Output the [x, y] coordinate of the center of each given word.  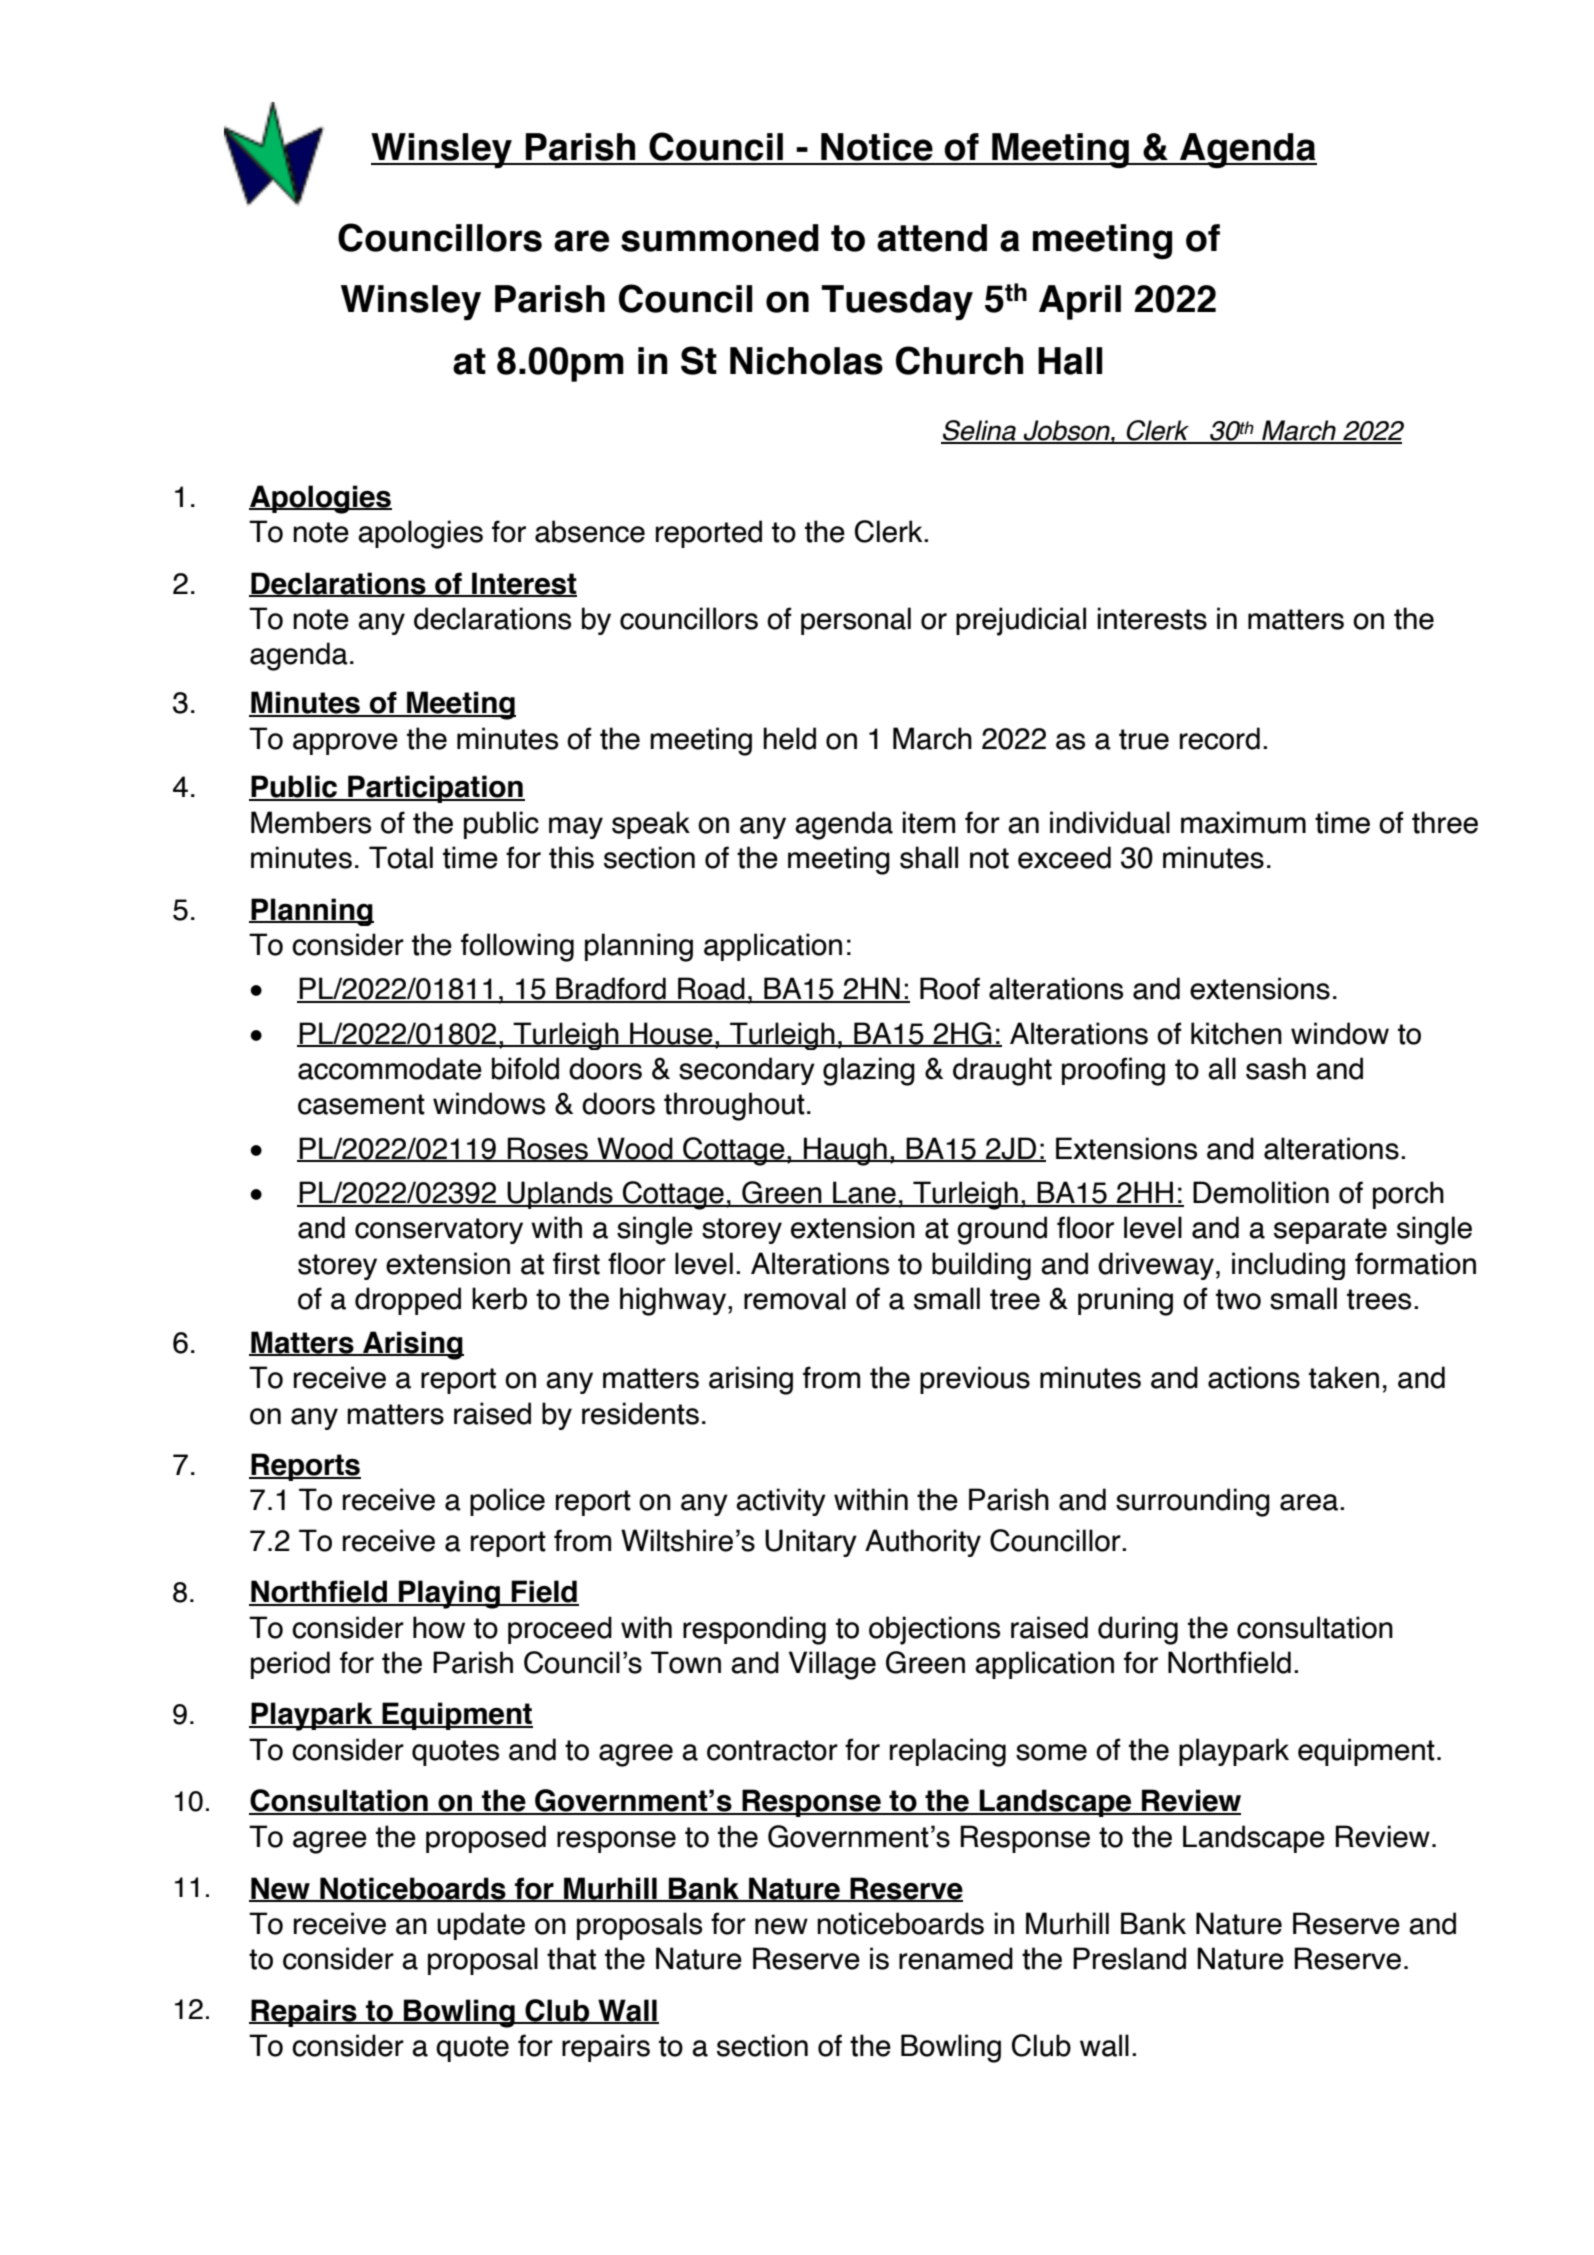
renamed [956, 1958]
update [481, 1926]
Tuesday [897, 302]
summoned [720, 238]
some [1051, 1752]
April [1080, 302]
